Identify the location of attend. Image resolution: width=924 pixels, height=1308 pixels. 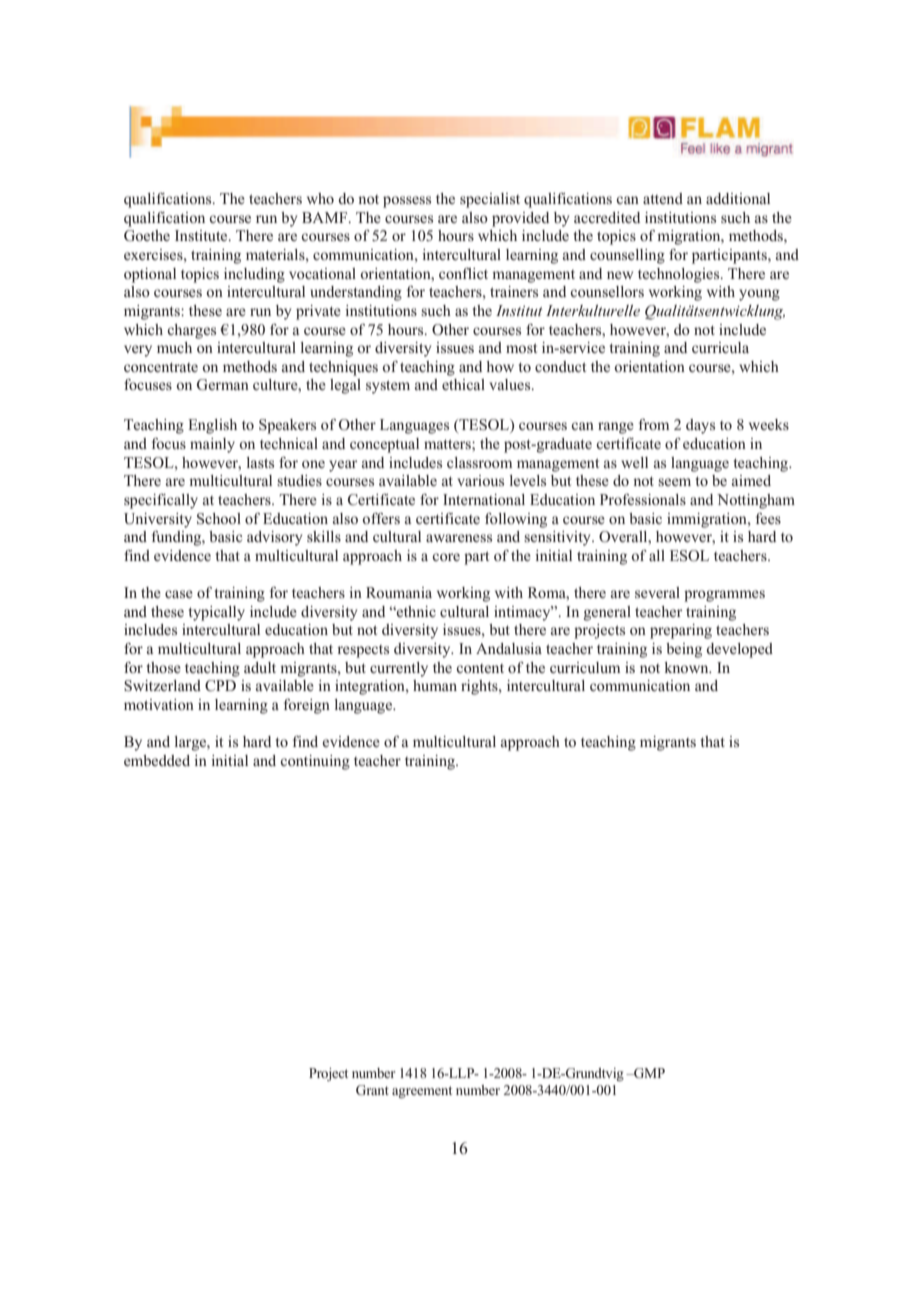
(663, 198).
